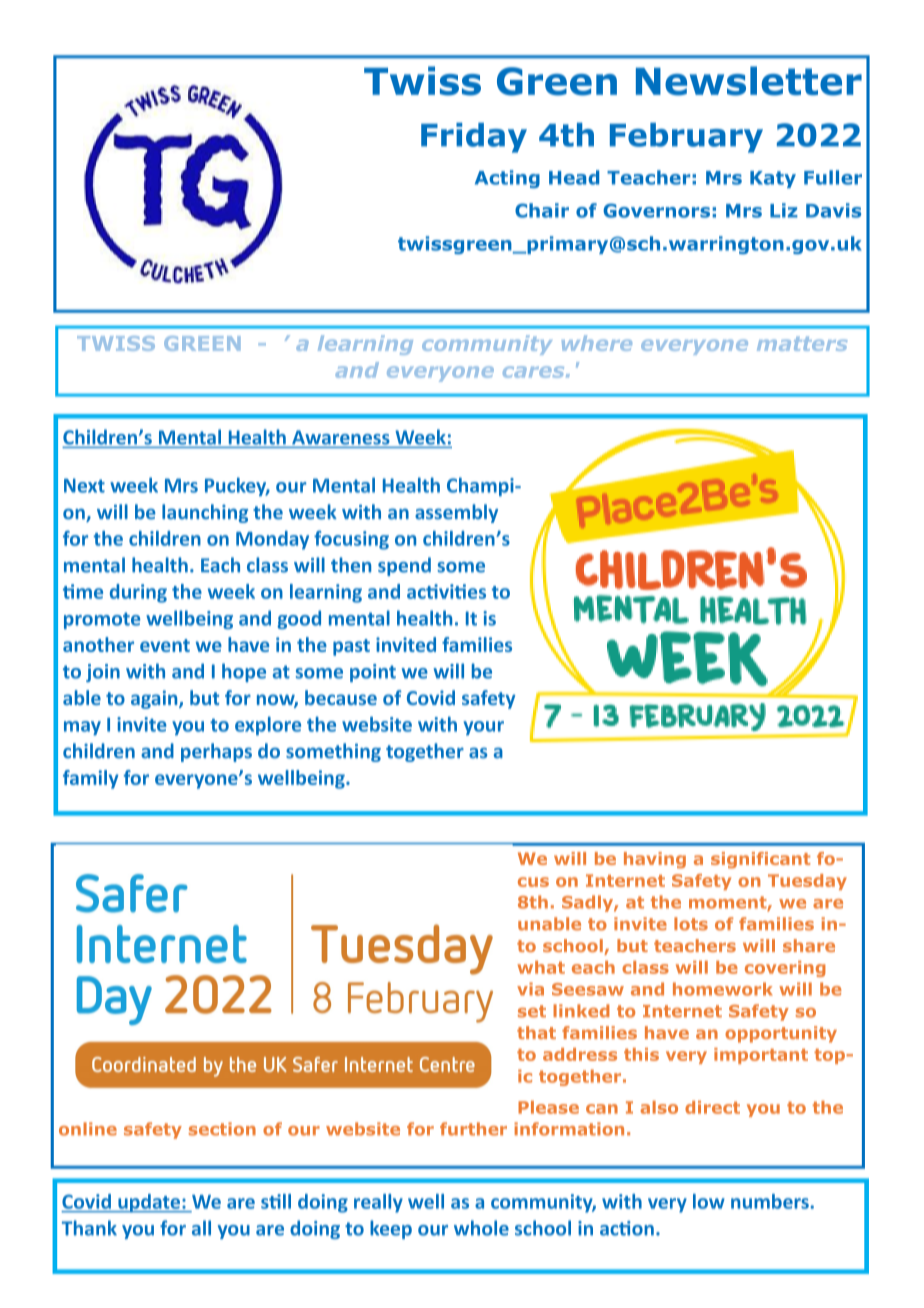  What do you see at coordinates (474, 138) in the page?
I see `Friday` at bounding box center [474, 138].
